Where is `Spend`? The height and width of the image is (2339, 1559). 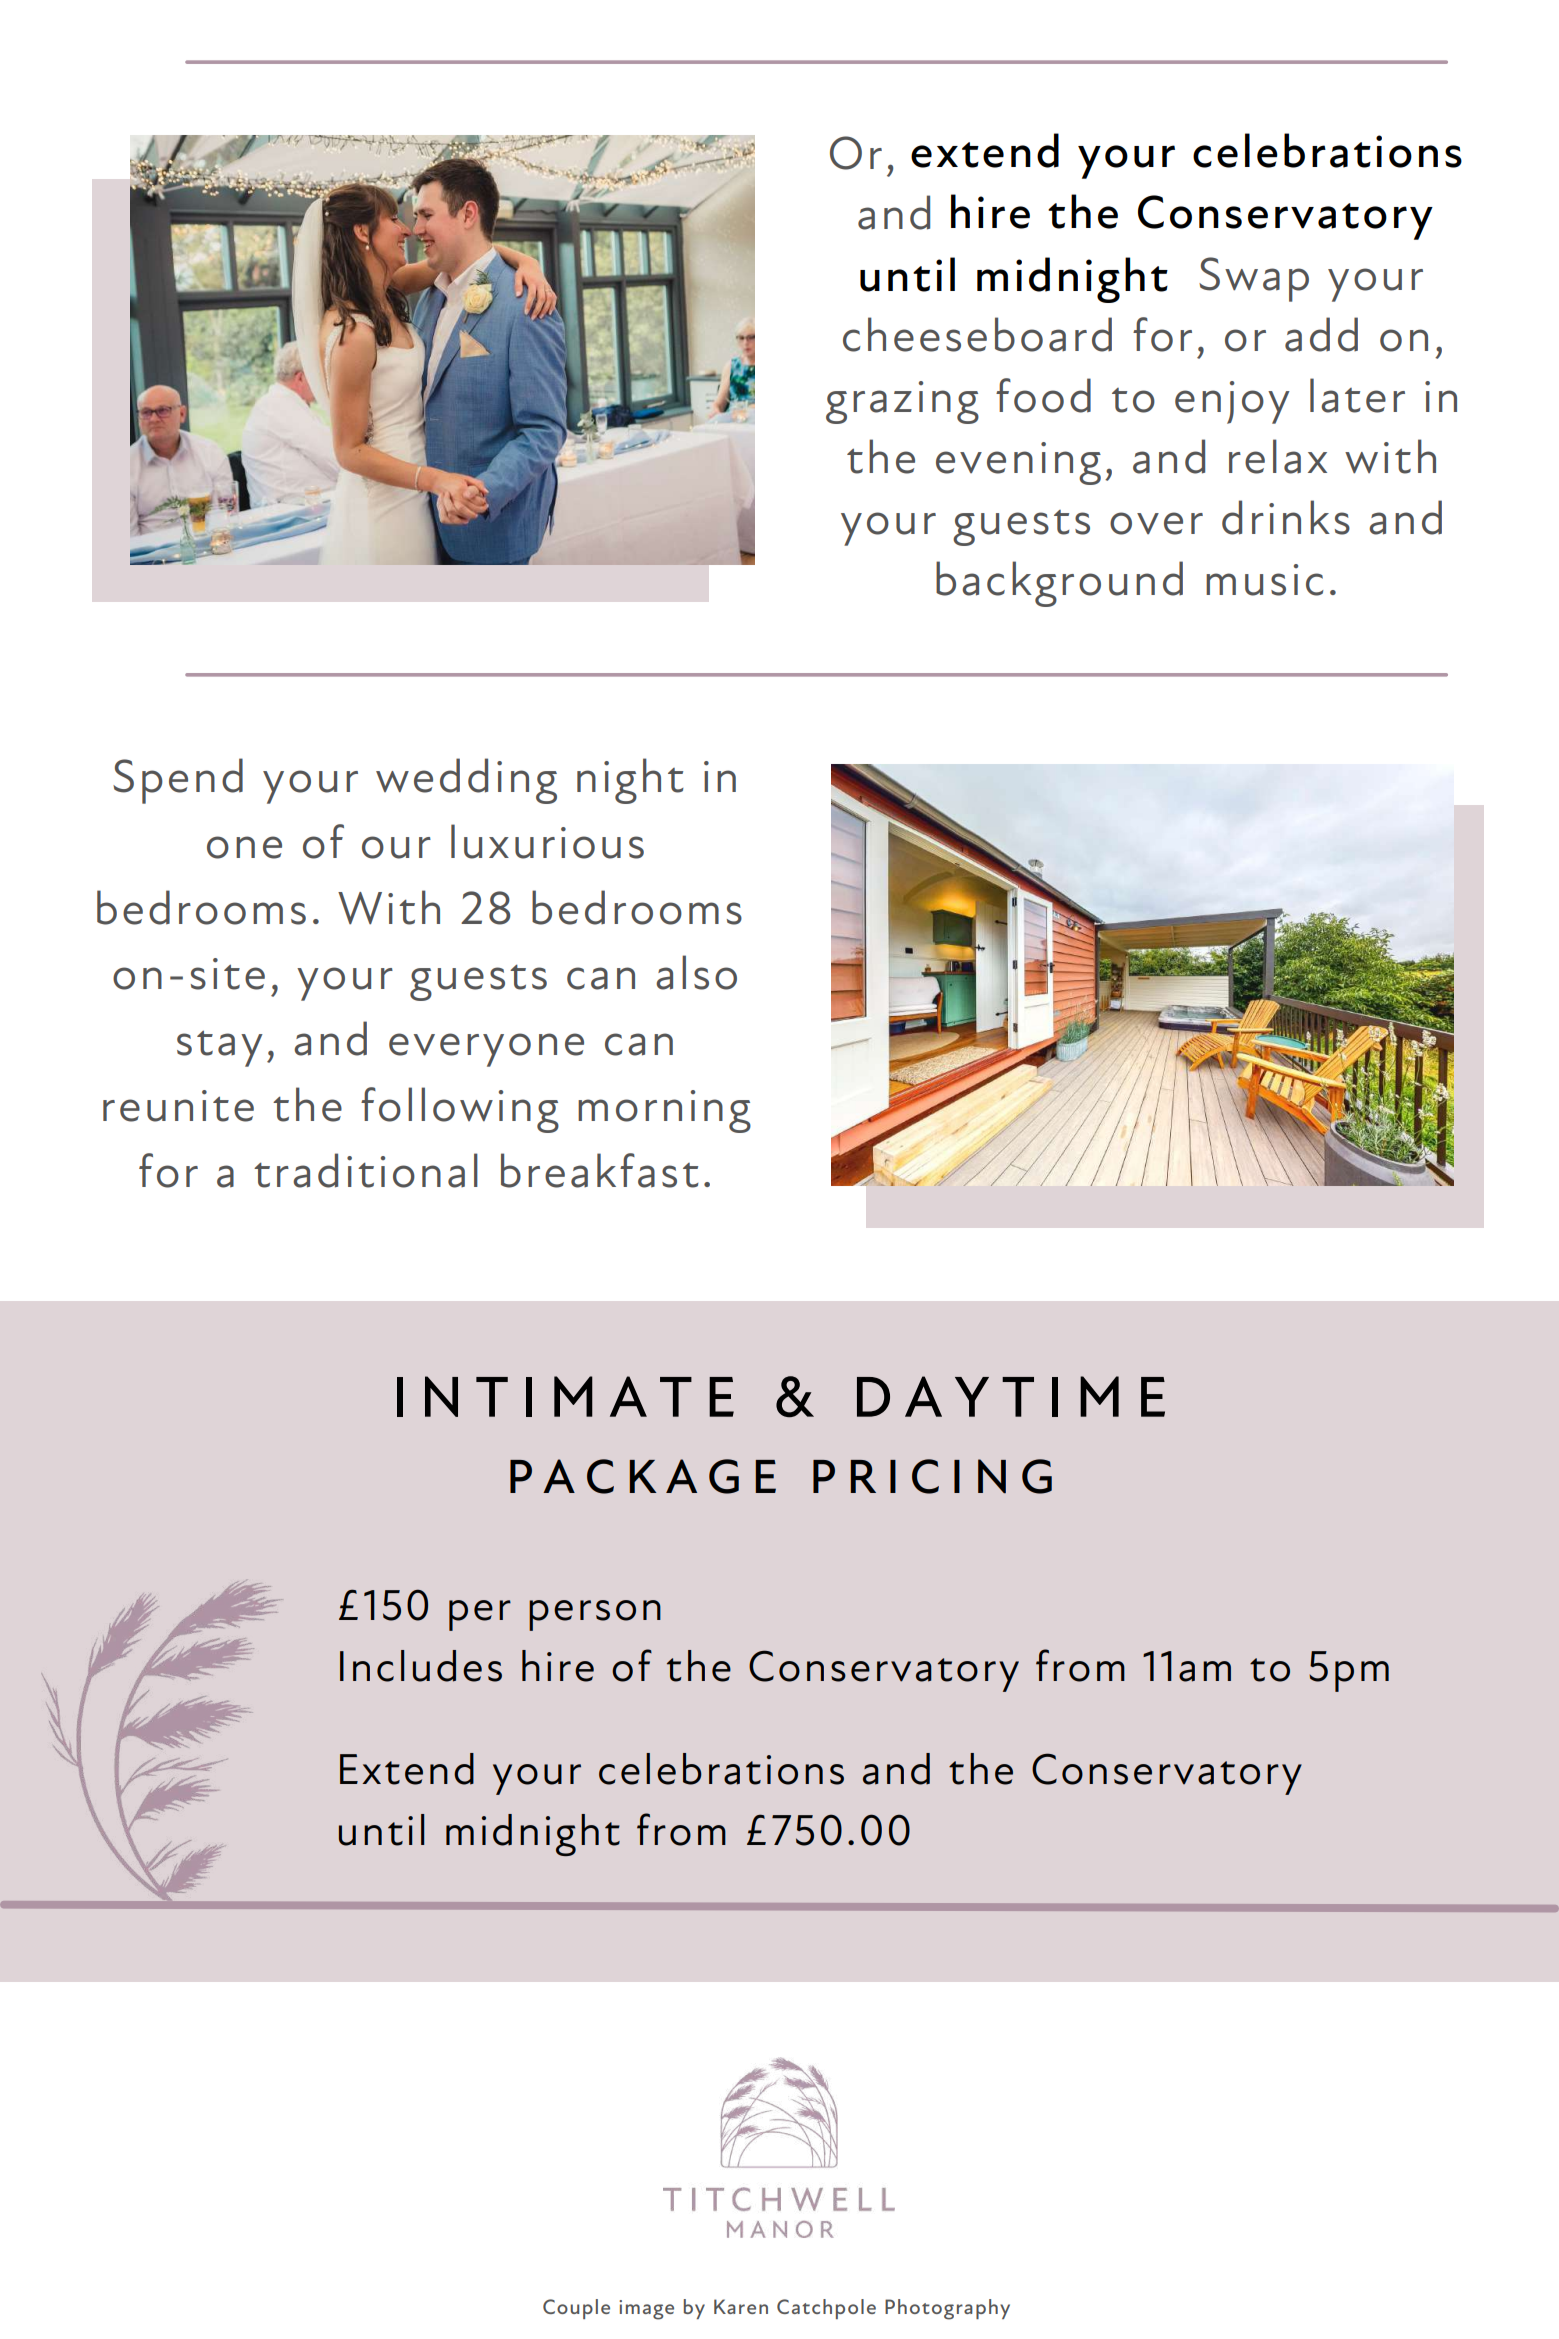
Spend is located at coordinates (178, 781).
